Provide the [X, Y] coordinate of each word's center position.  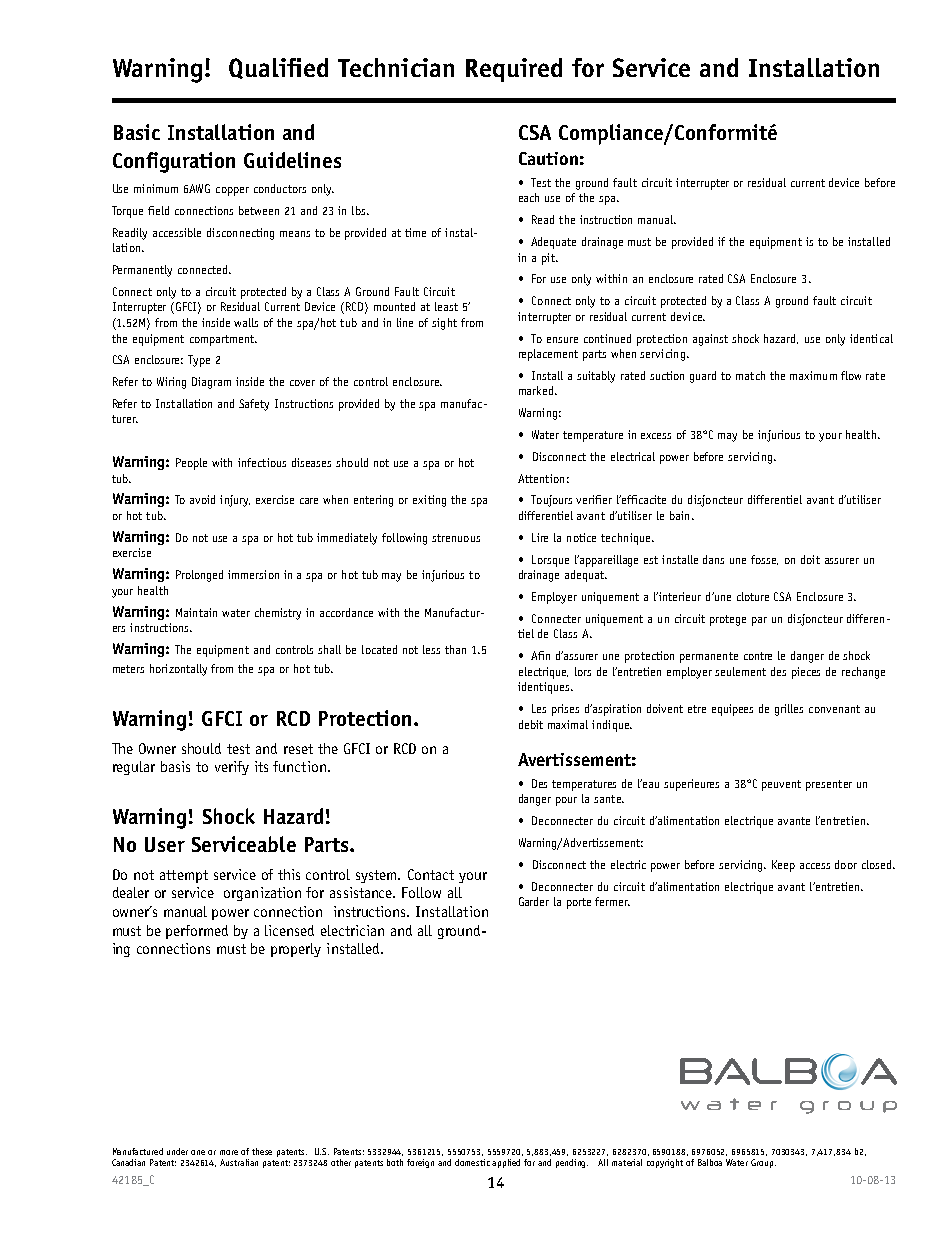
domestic [474, 1162]
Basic [137, 132]
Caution [548, 158]
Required [514, 70]
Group [763, 1163]
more [229, 1152]
